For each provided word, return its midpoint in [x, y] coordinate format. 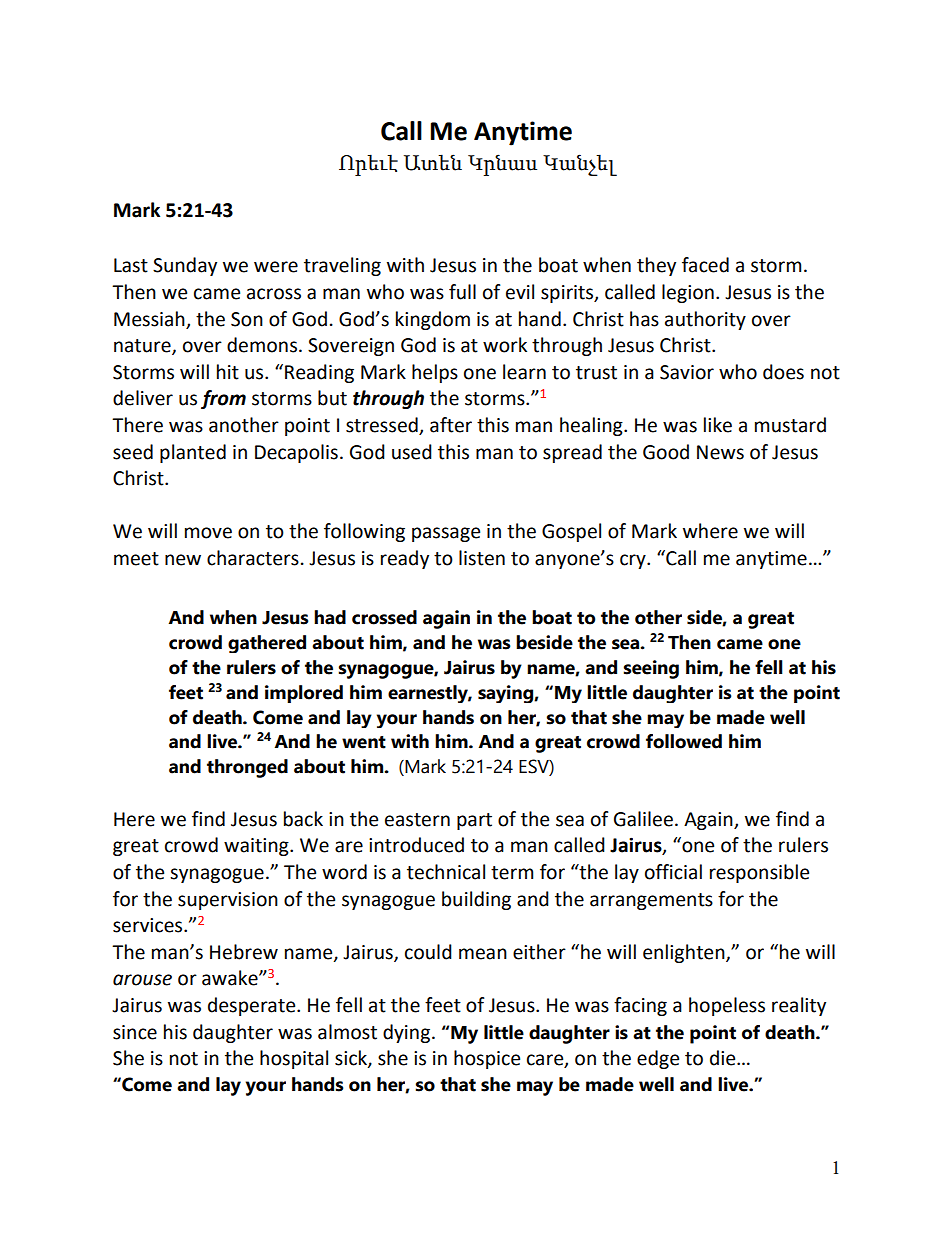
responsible [759, 873]
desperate [253, 1006]
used [412, 452]
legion [688, 293]
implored [304, 694]
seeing [651, 669]
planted [193, 453]
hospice [487, 1059]
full [462, 292]
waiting [257, 847]
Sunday [185, 266]
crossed [384, 617]
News [720, 452]
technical [446, 872]
